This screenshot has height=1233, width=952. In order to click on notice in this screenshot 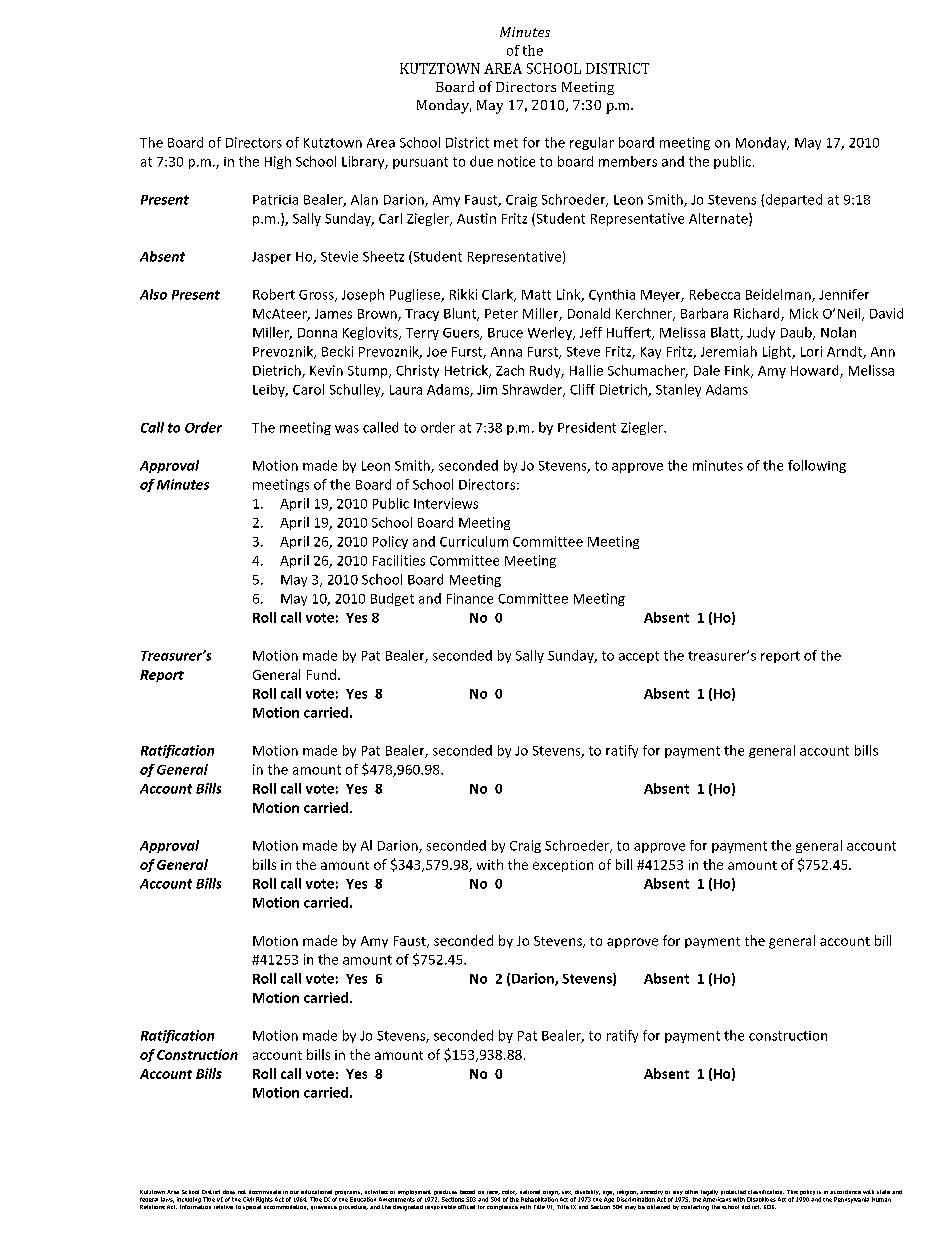, I will do `click(516, 161)`.
